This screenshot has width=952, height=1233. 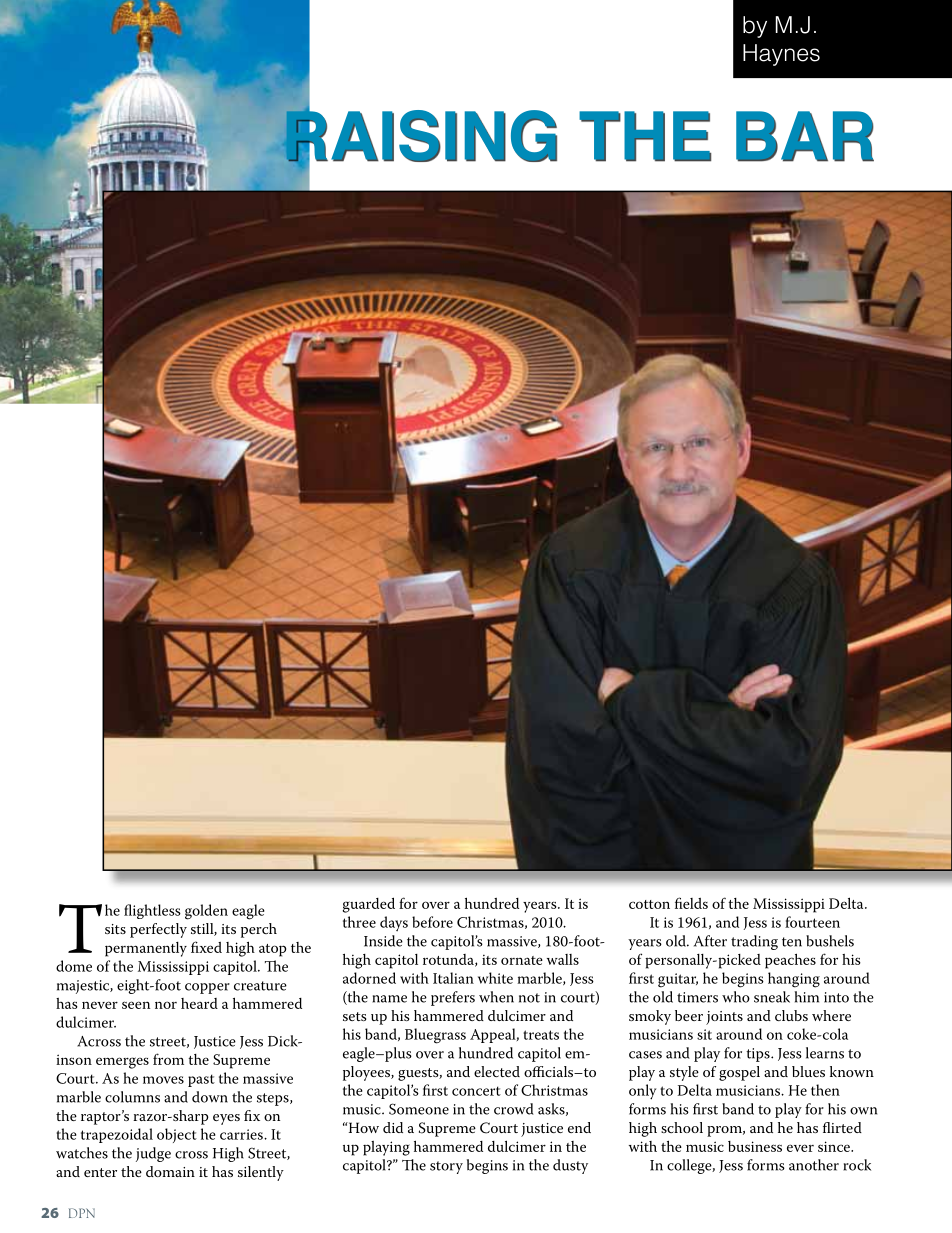 I want to click on Haynes, so click(x=781, y=55).
